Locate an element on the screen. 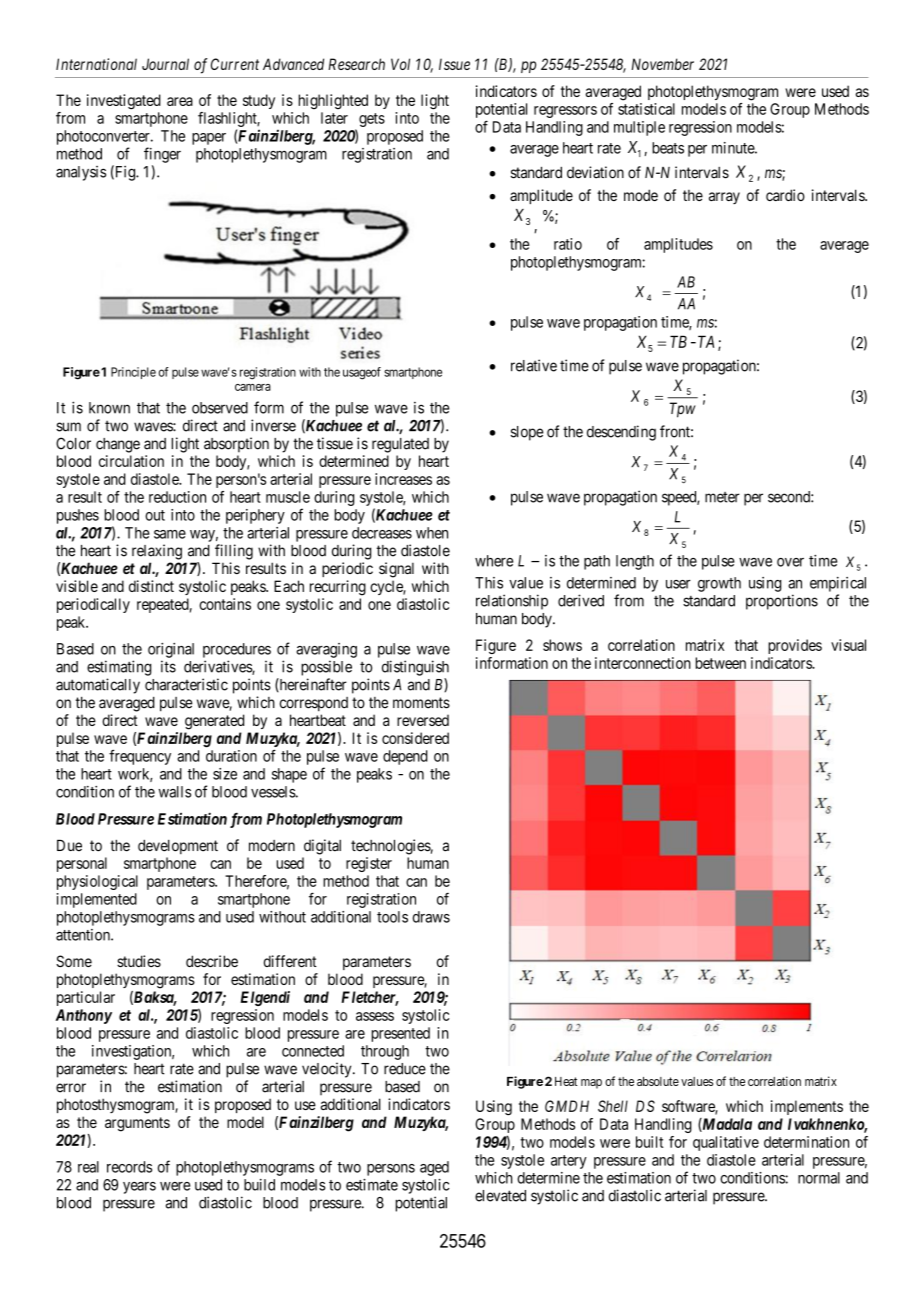 This screenshot has height=1308, width=924. November is located at coordinates (662, 64).
